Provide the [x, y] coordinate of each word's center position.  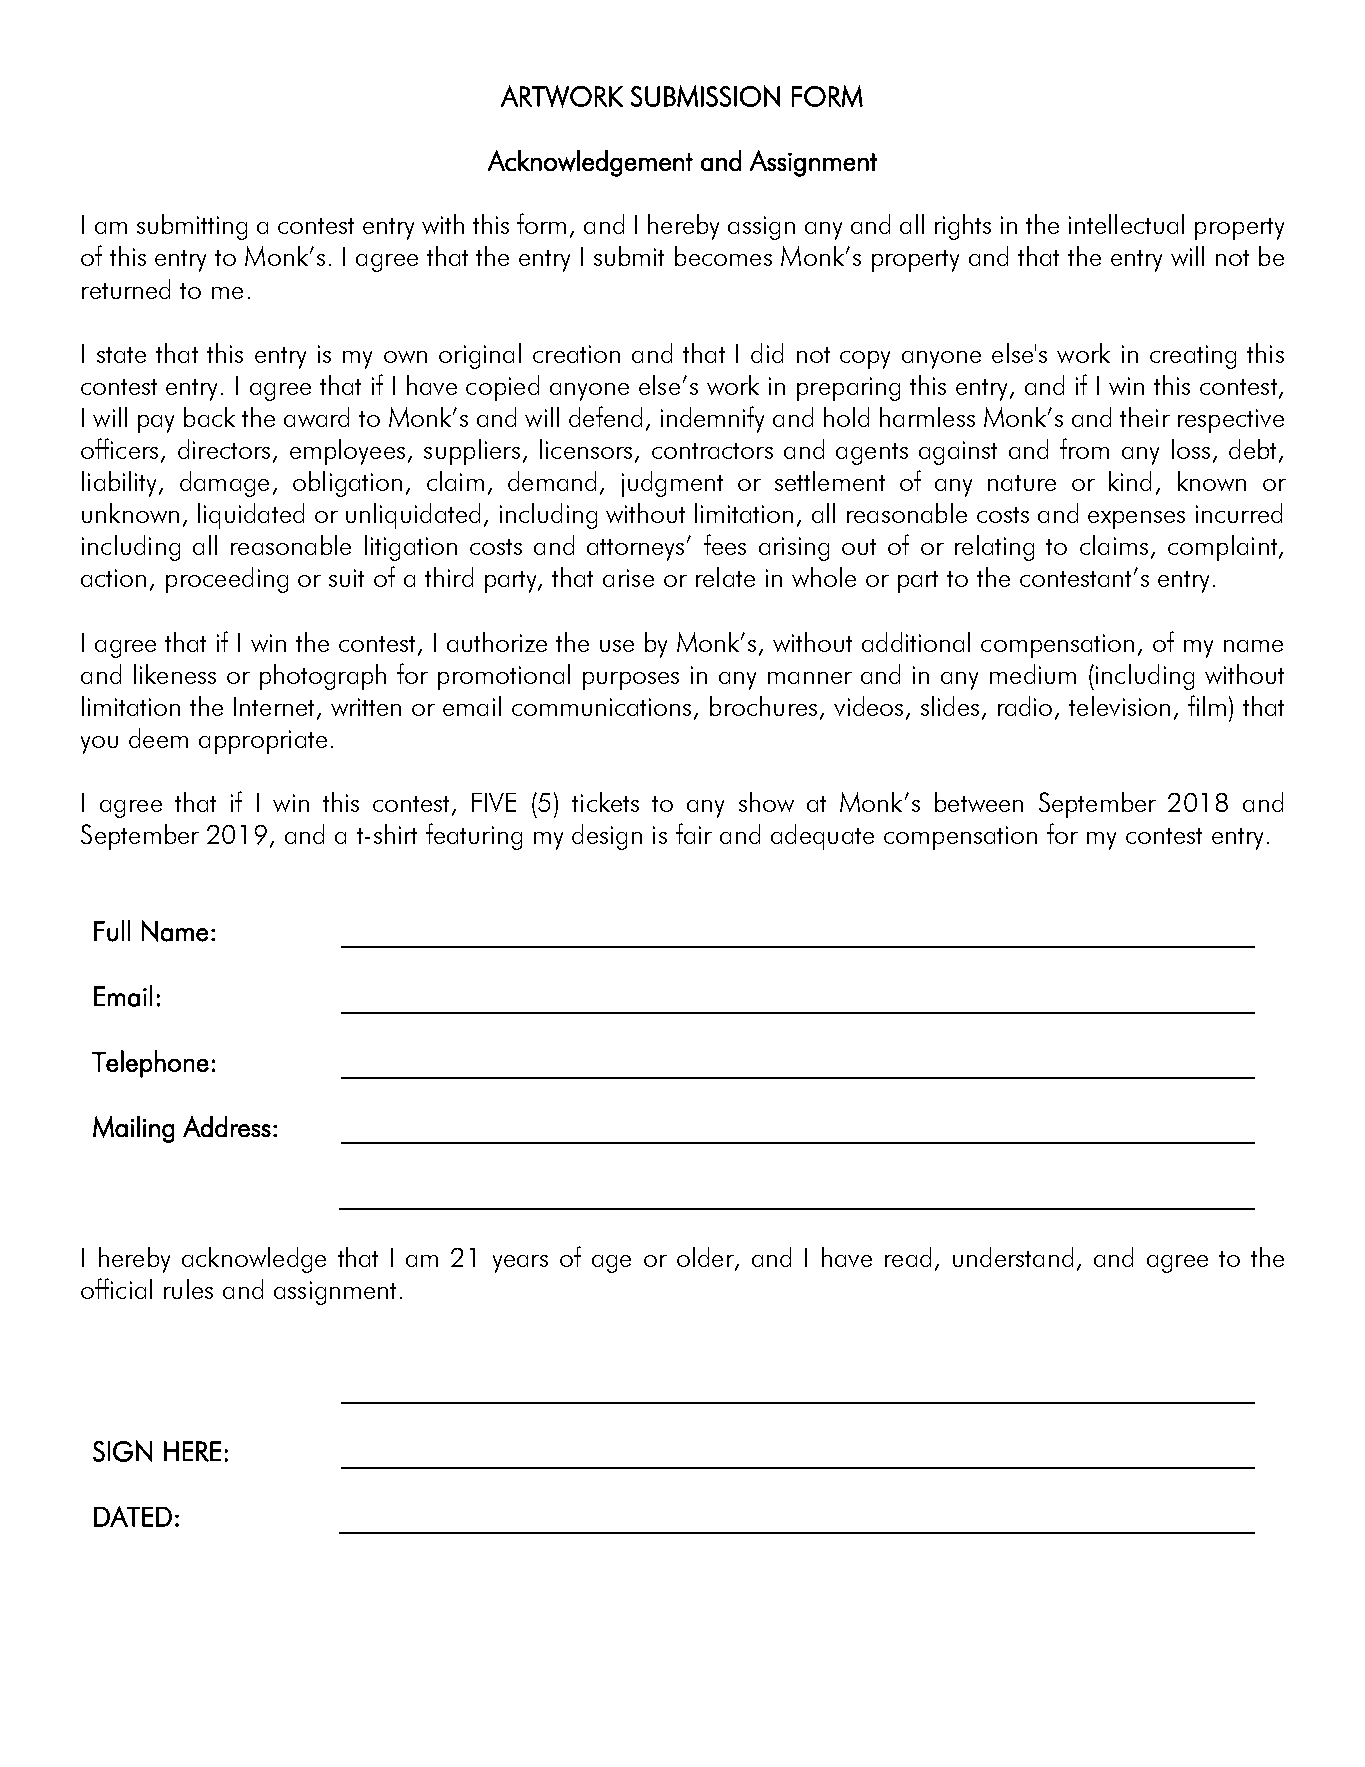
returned [126, 289]
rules [188, 1289]
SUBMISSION [705, 96]
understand [1013, 1257]
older [706, 1258]
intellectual [1126, 224]
